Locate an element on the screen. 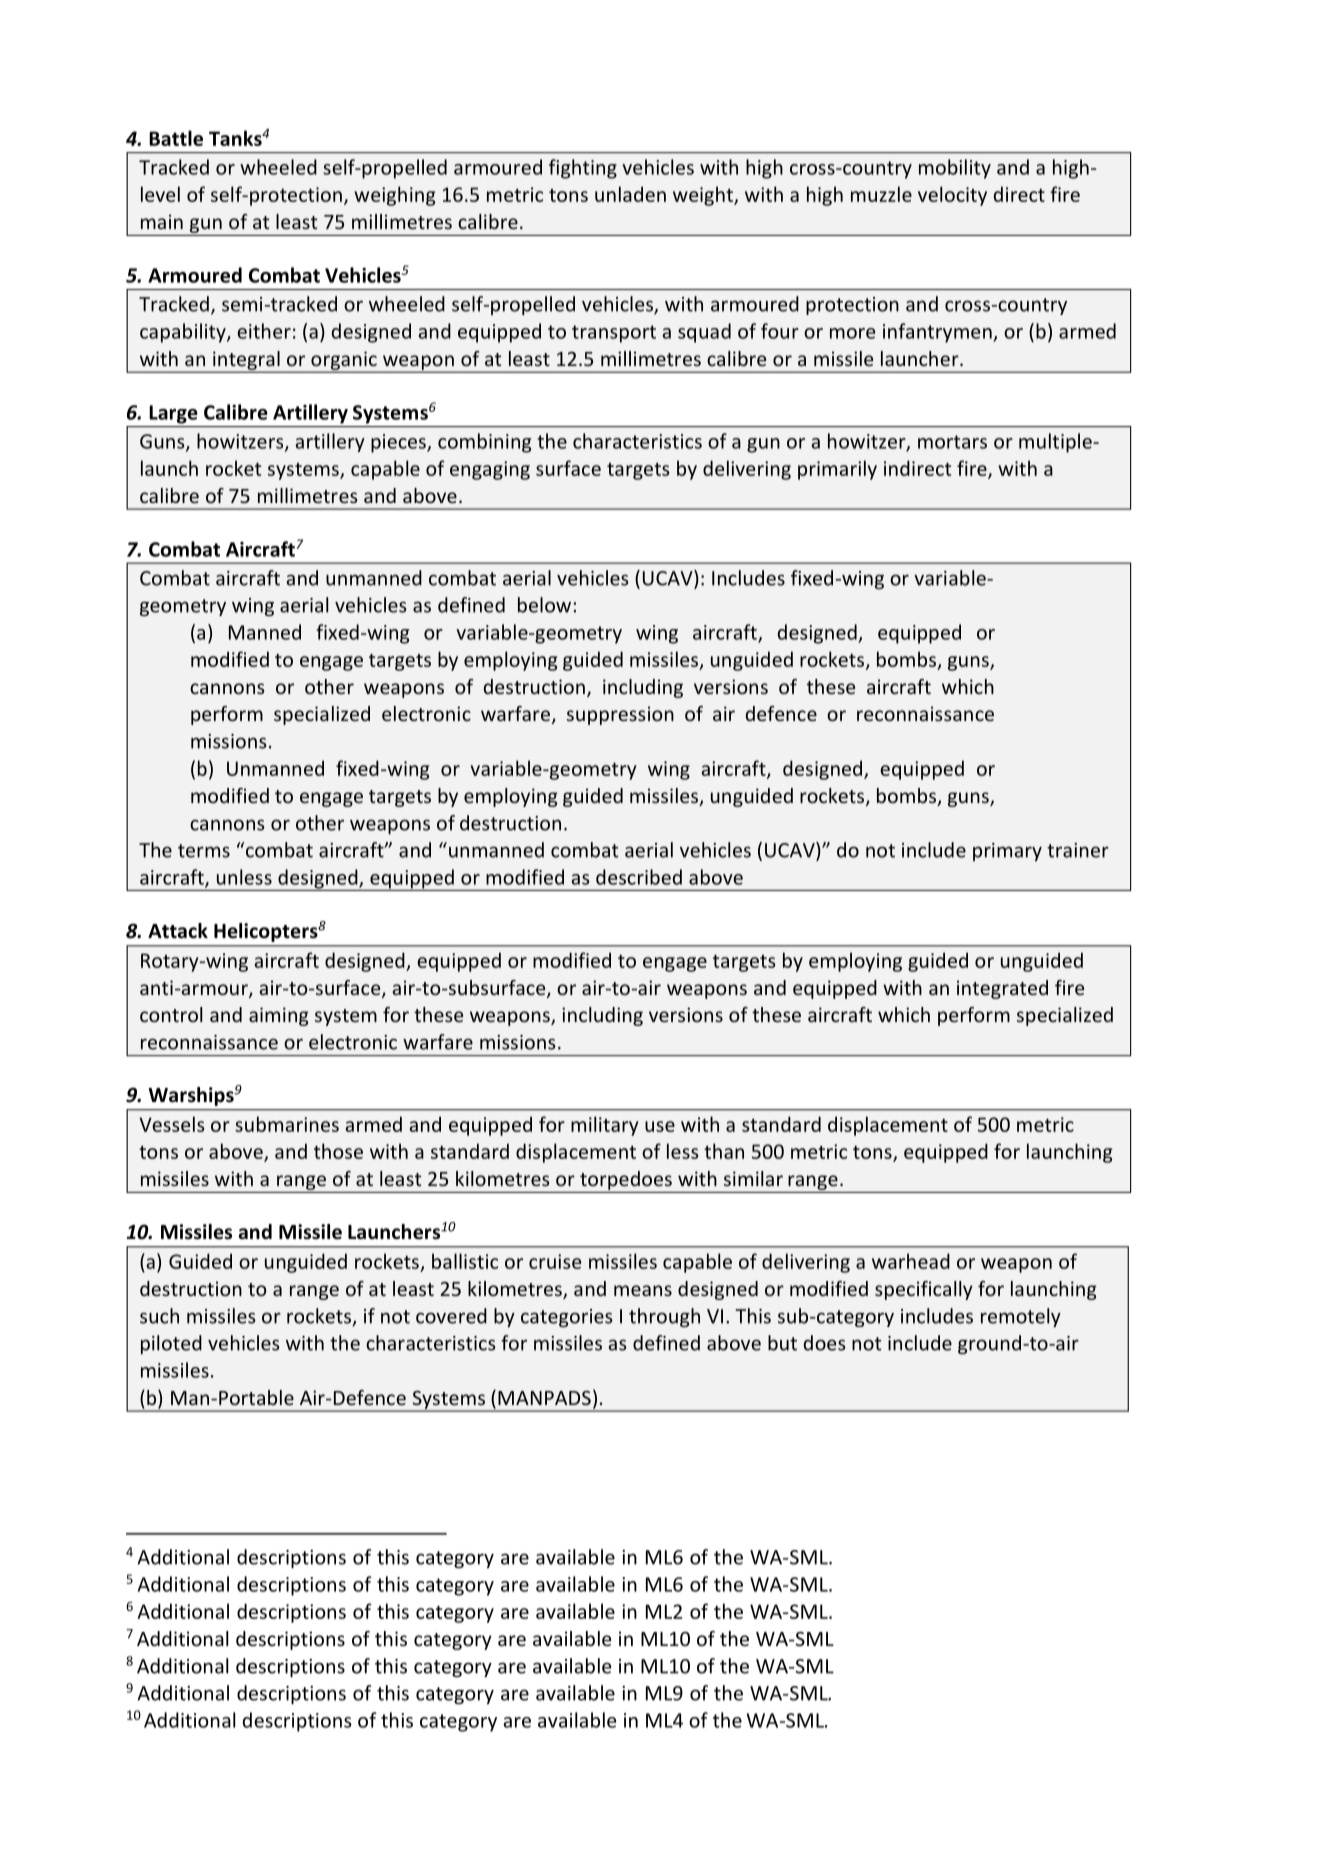 This screenshot has width=1325, height=1875. described is located at coordinates (639, 877).
